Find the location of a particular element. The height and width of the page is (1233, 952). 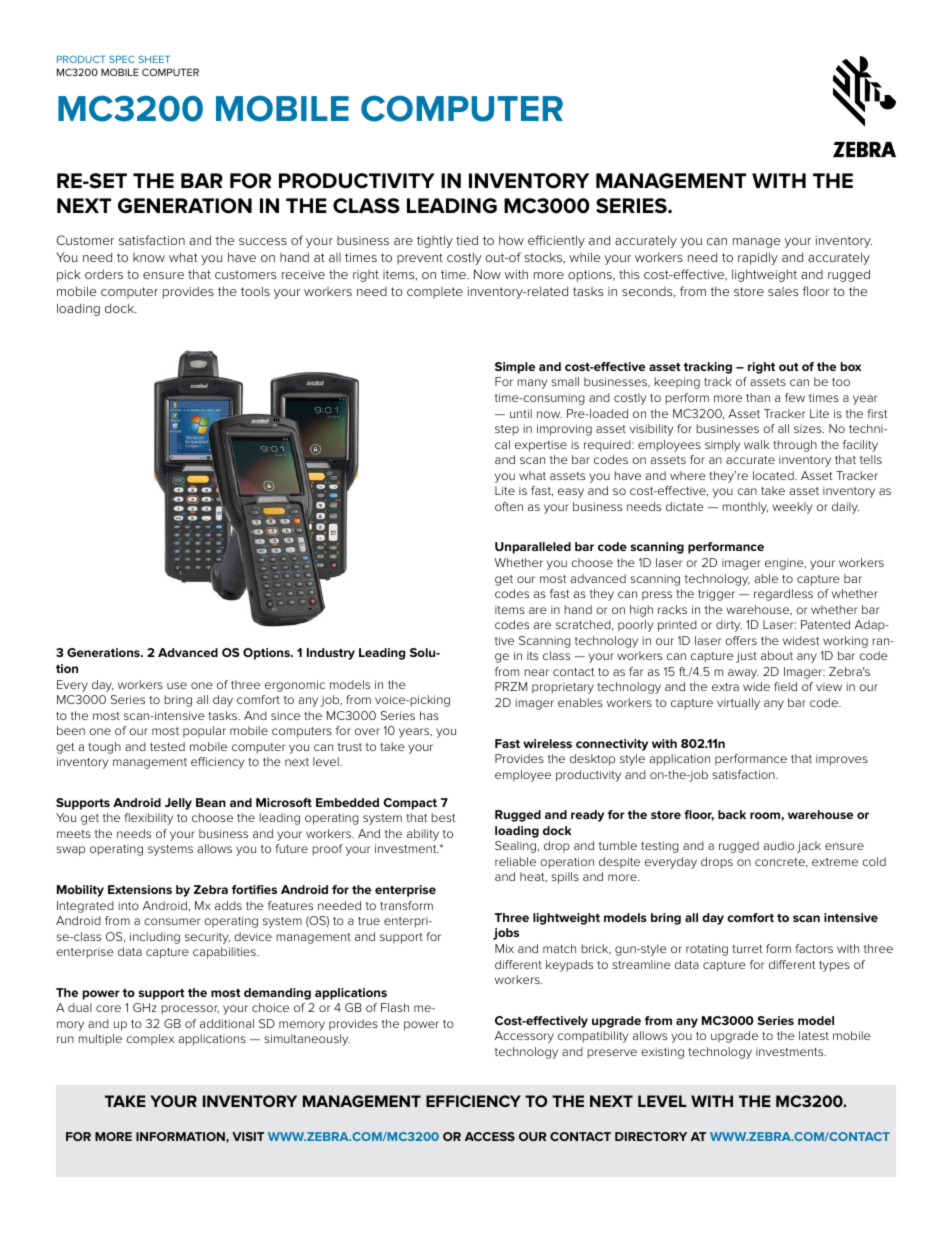

latest is located at coordinates (814, 1035).
